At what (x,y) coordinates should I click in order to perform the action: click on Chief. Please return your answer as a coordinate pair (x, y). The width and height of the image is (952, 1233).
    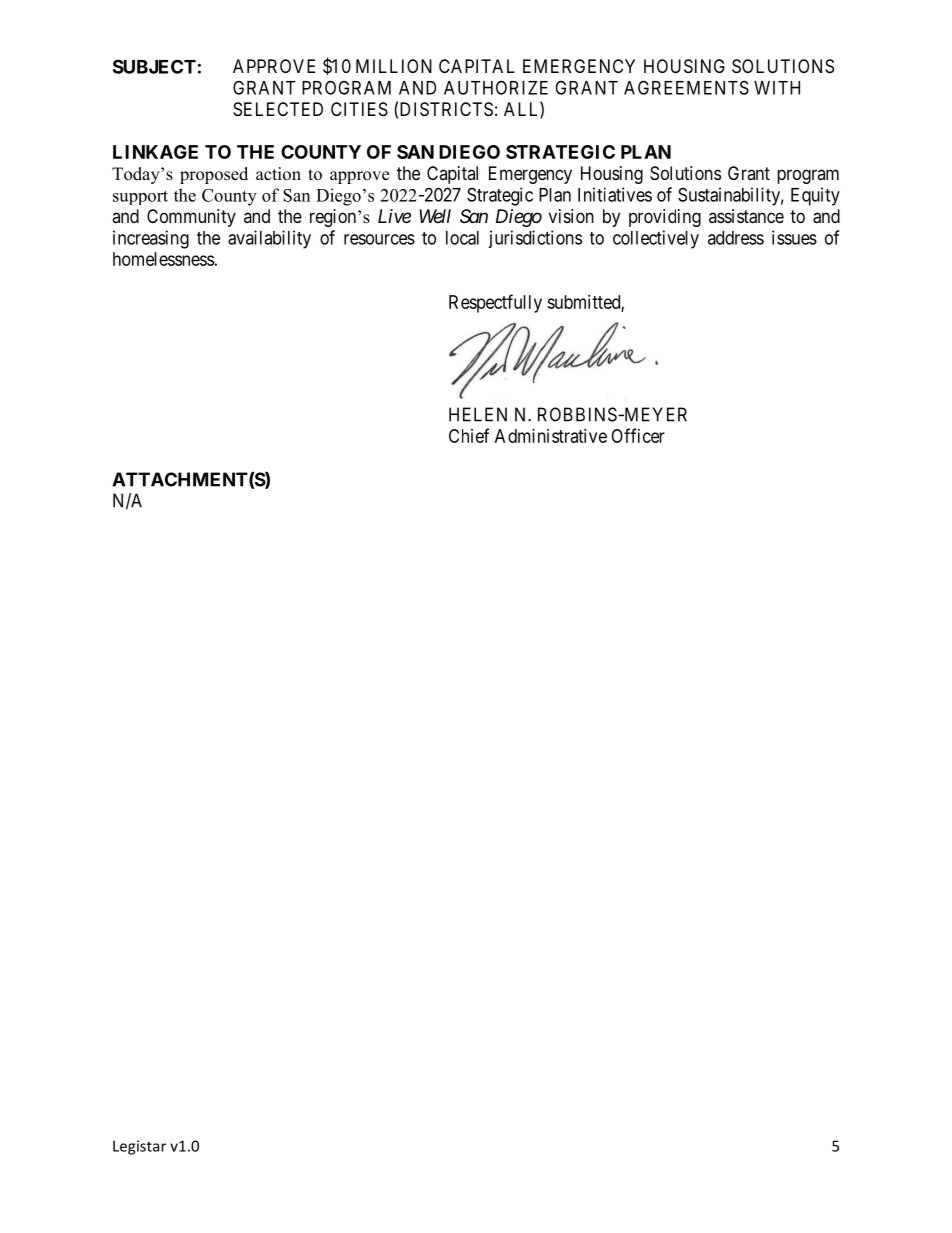
    Looking at the image, I should click on (469, 435).
